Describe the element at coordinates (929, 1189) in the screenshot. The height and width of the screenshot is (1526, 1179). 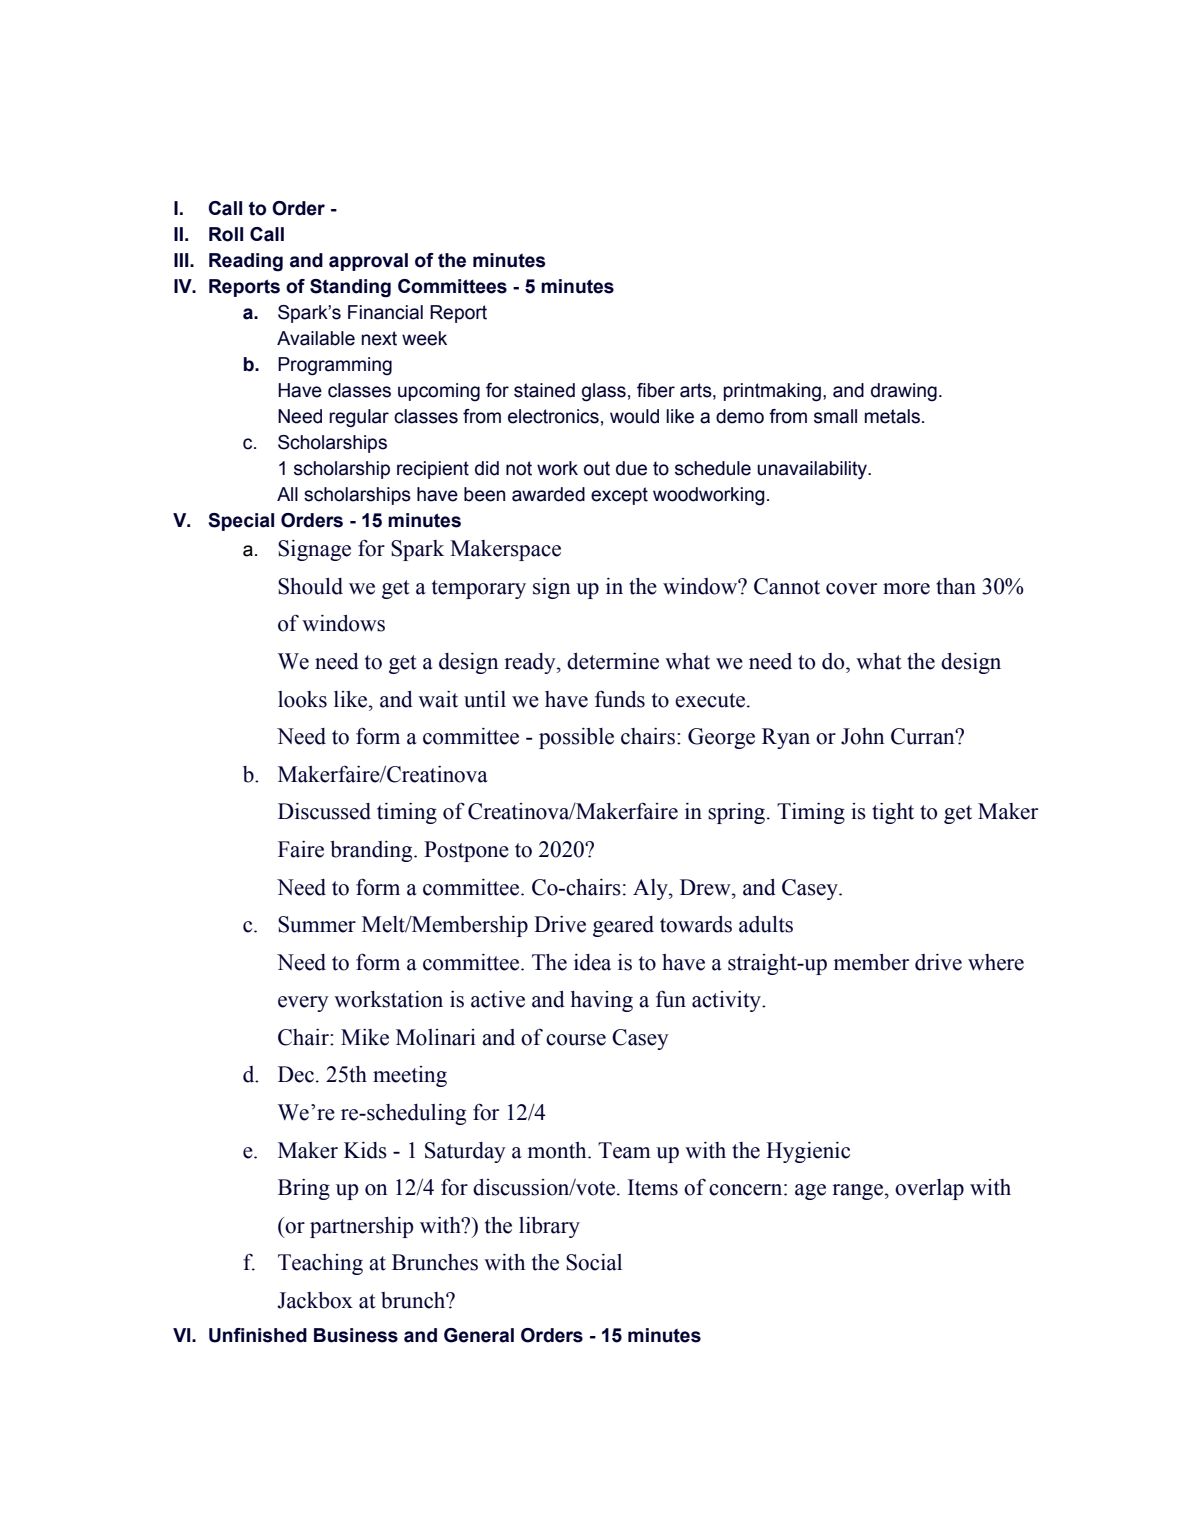
I see `overlap` at that location.
